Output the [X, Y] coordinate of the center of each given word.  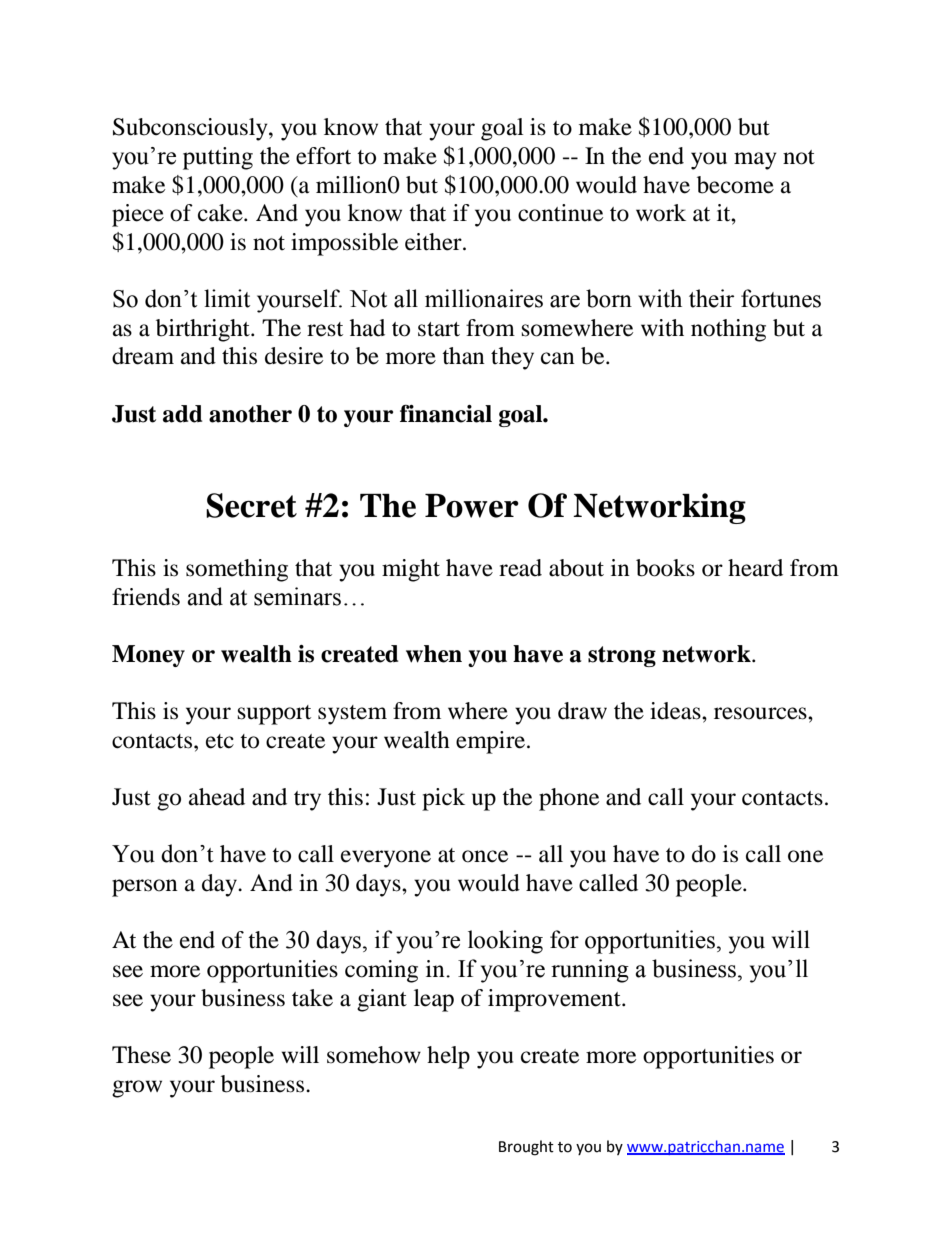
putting [218, 158]
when [434, 654]
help [448, 1057]
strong [622, 656]
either [434, 242]
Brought [526, 1148]
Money [148, 656]
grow [137, 1089]
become [735, 185]
